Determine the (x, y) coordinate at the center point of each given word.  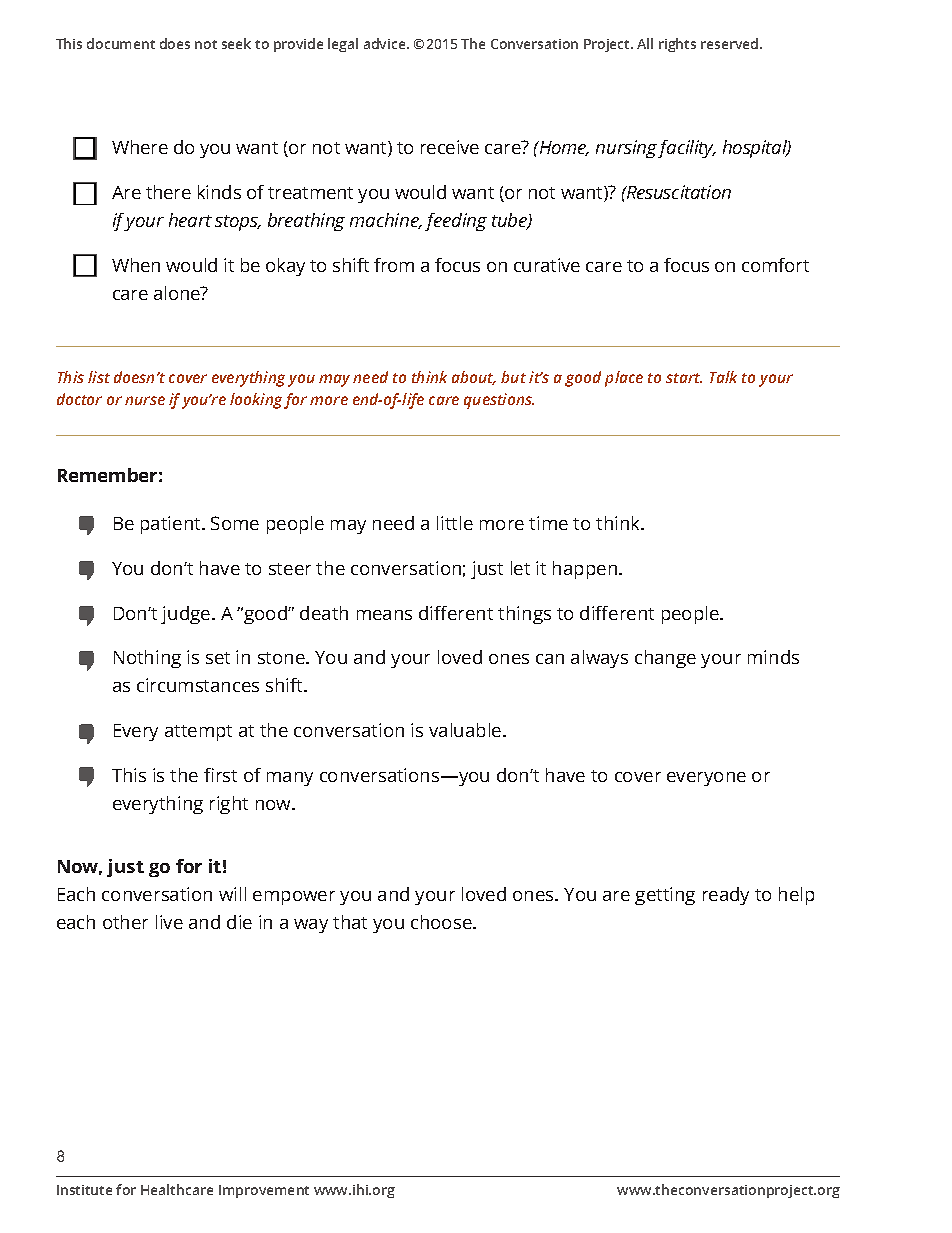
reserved (731, 43)
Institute (84, 1190)
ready (726, 896)
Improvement (264, 1191)
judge (187, 615)
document (121, 43)
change (665, 659)
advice (386, 43)
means (384, 615)
